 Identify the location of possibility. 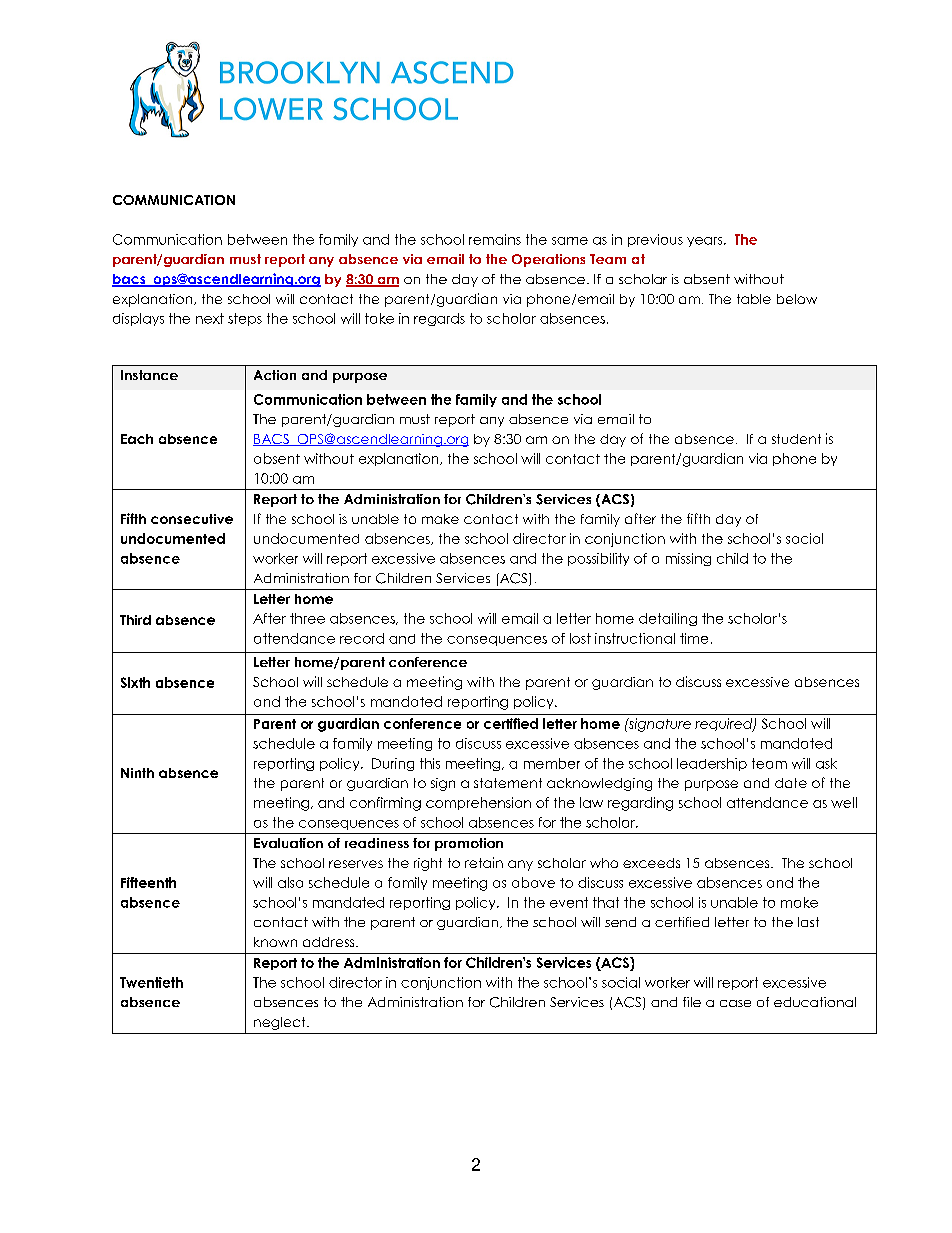
(598, 559).
